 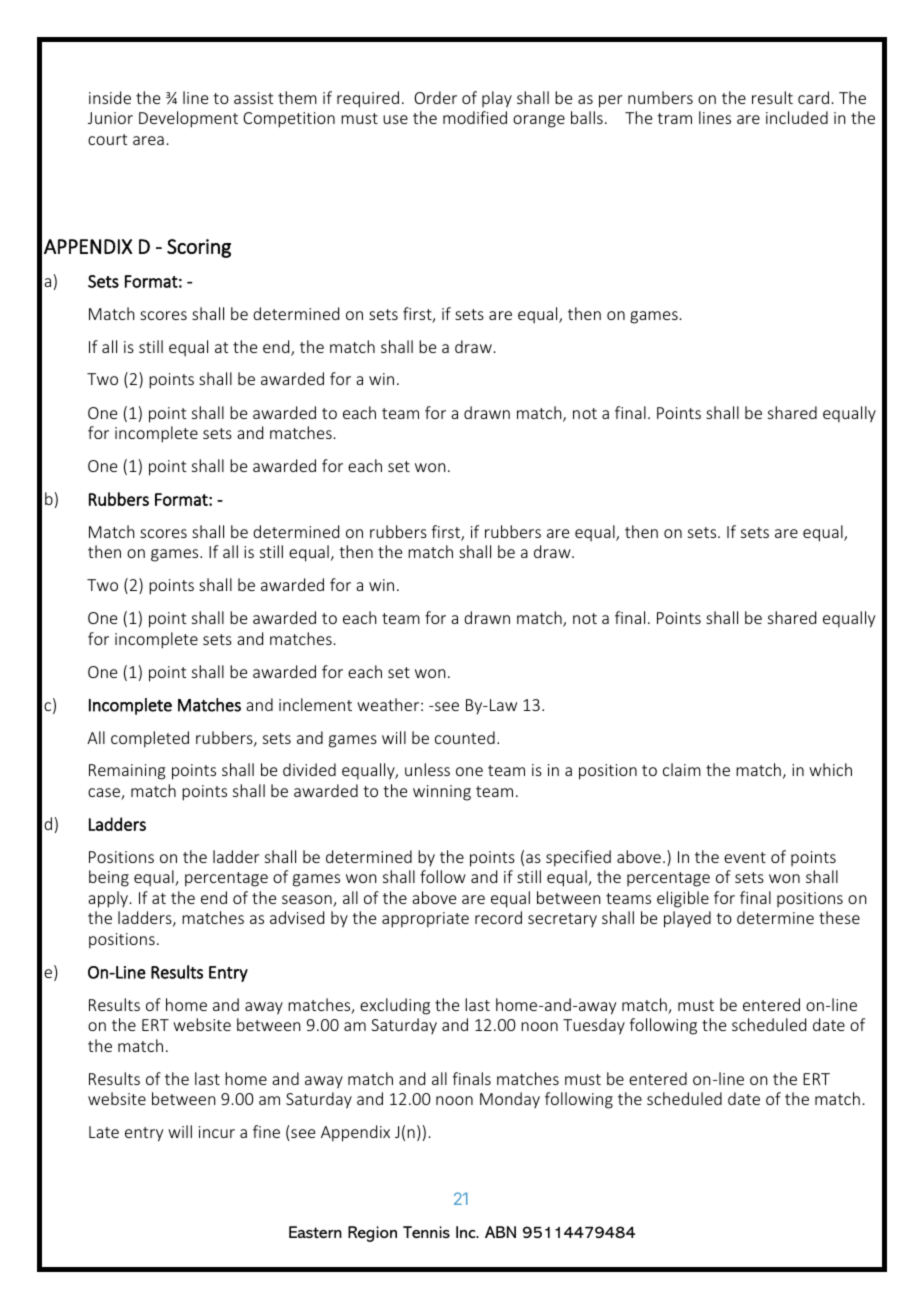 What do you see at coordinates (475, 117) in the page?
I see `modified` at bounding box center [475, 117].
